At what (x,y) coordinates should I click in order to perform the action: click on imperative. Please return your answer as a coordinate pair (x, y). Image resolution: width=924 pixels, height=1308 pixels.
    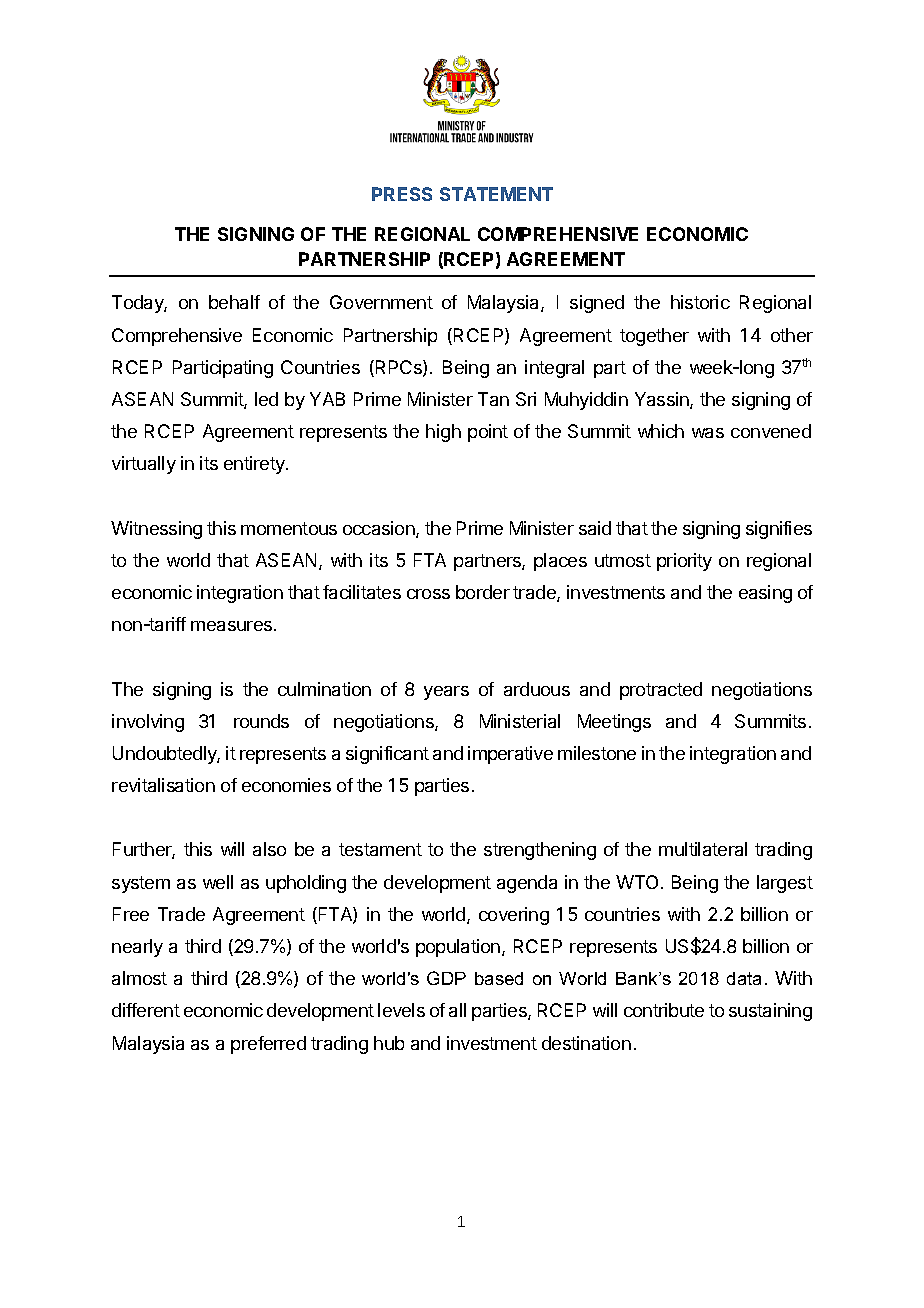
    Looking at the image, I should click on (510, 755).
